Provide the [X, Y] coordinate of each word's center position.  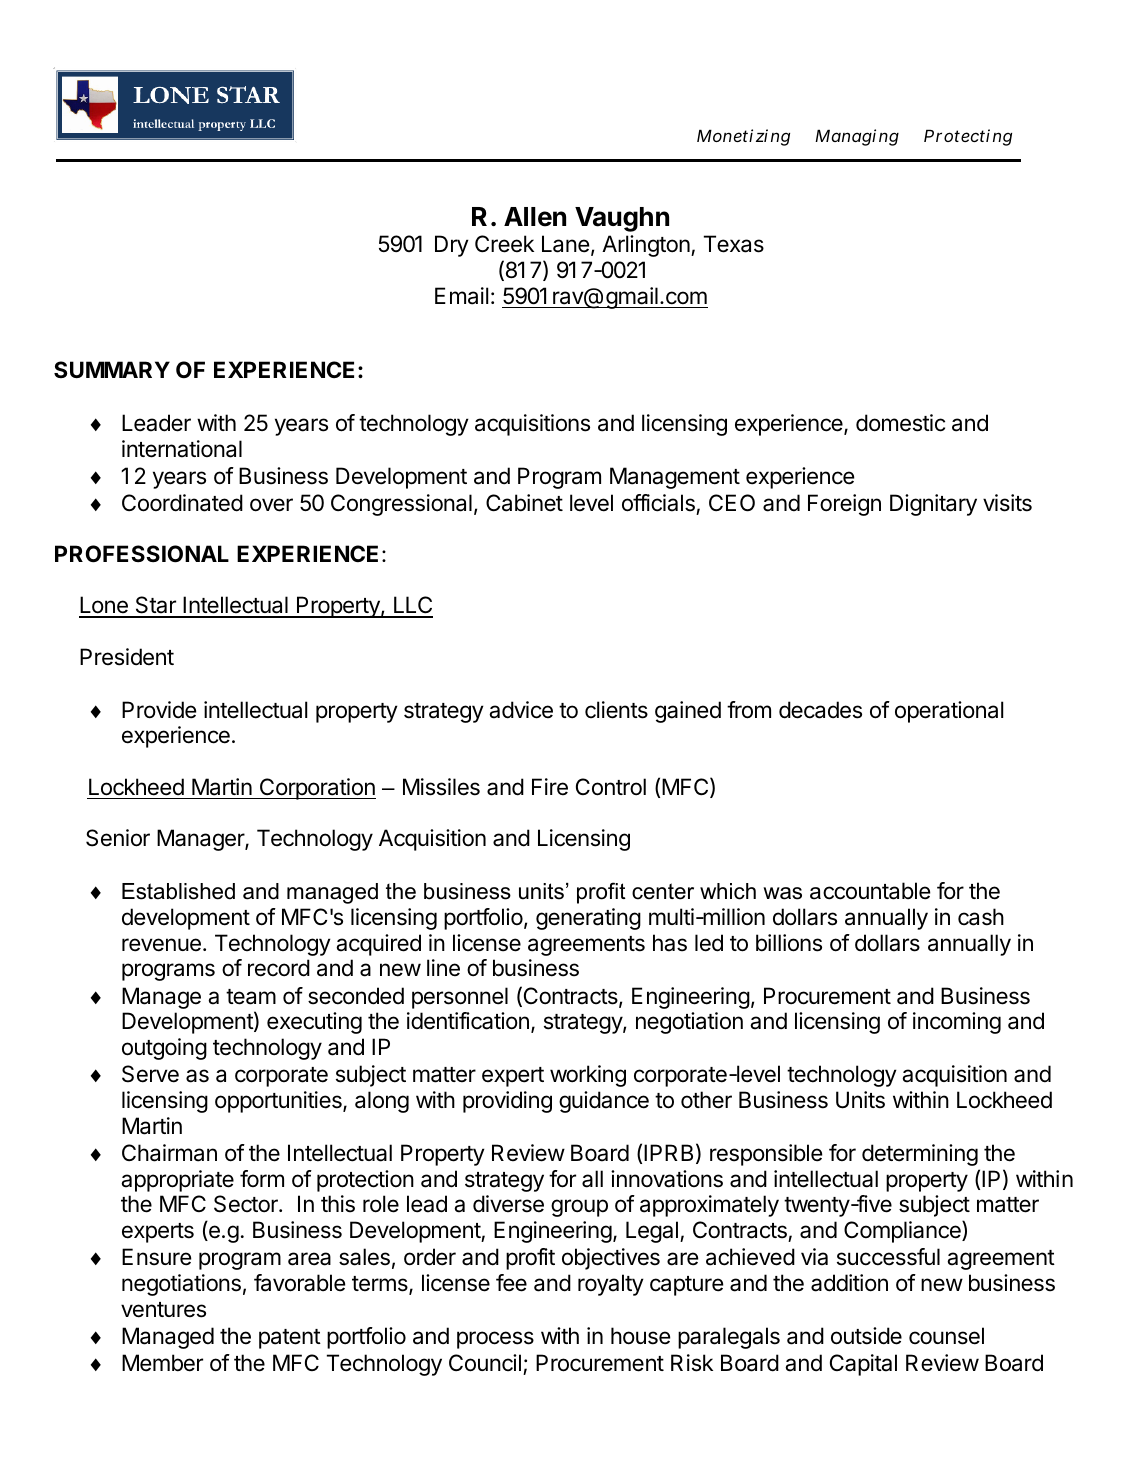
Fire [550, 787]
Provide [159, 710]
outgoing [164, 1049]
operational [949, 712]
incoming [957, 1023]
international [182, 449]
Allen [535, 217]
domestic [900, 423]
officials [659, 504]
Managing [857, 137]
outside [866, 1336]
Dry [452, 246]
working [588, 1076]
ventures [163, 1310]
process [495, 1340]
